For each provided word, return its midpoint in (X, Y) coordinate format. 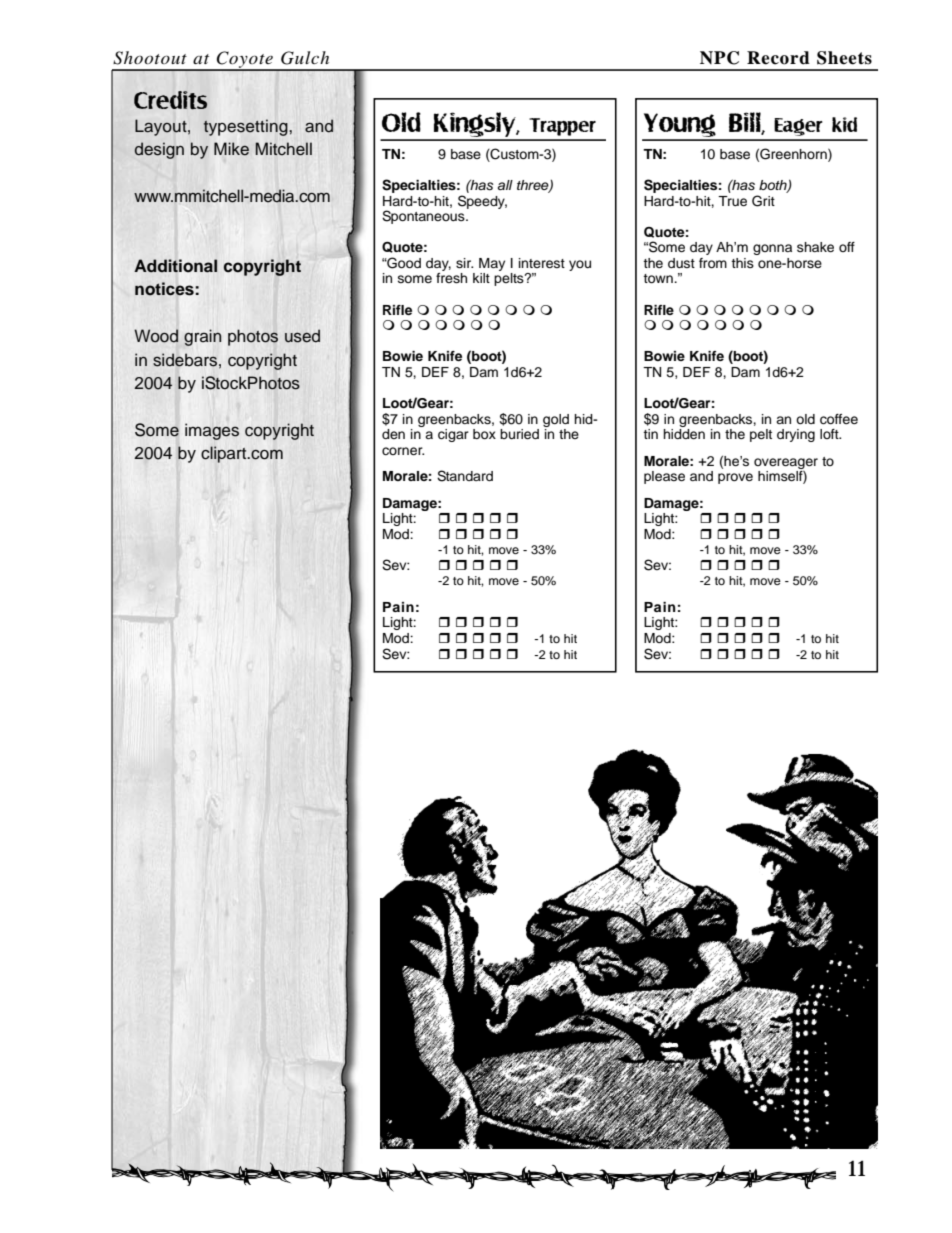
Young (680, 126)
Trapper (562, 127)
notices (164, 289)
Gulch (305, 58)
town (659, 278)
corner (403, 451)
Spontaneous (424, 217)
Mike (231, 149)
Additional (175, 266)
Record (778, 58)
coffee (839, 419)
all (505, 185)
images (212, 431)
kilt (481, 278)
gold (556, 420)
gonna (772, 249)
